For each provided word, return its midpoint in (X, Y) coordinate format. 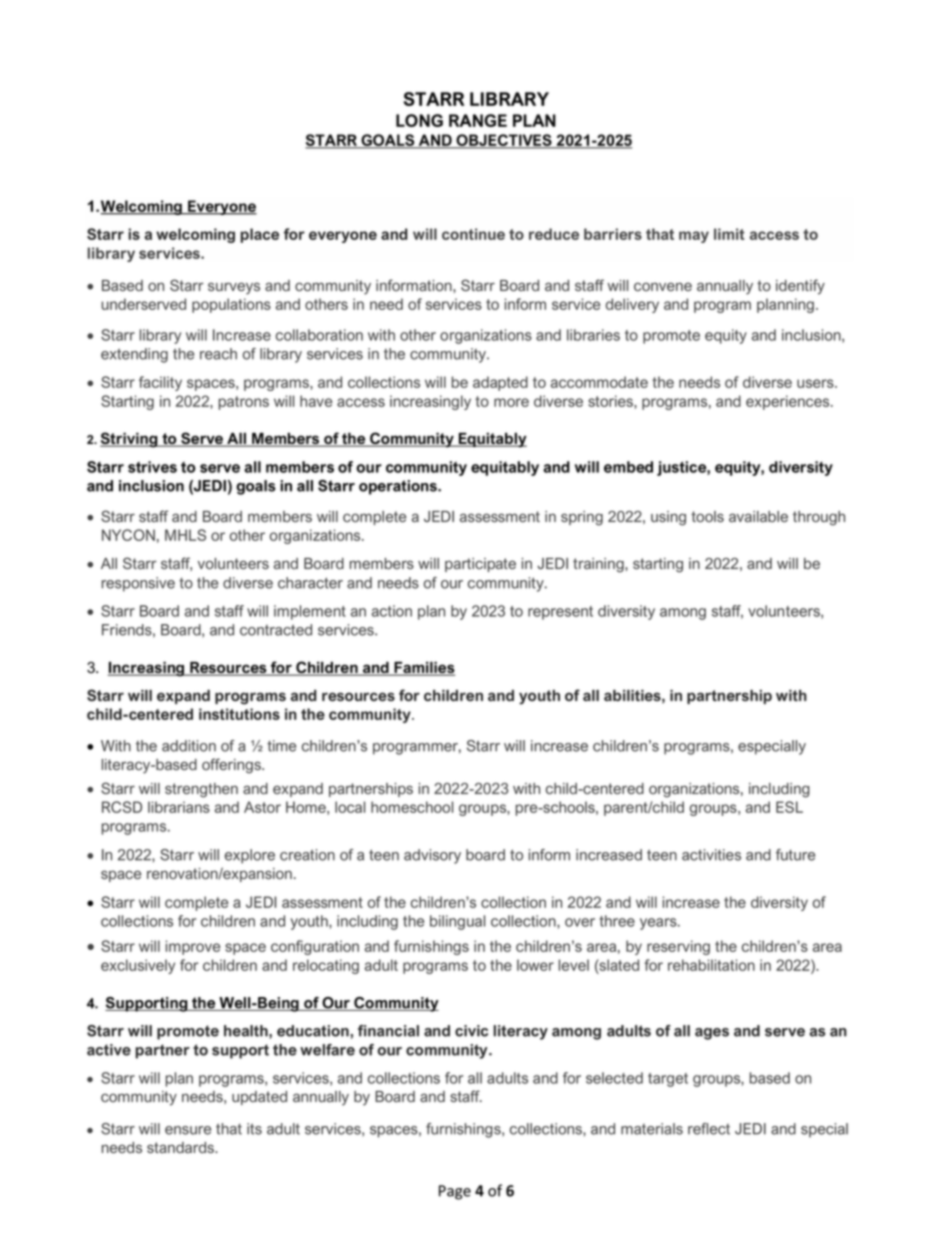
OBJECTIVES (504, 141)
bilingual (457, 922)
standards (182, 1147)
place (260, 235)
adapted (500, 383)
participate (480, 565)
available (758, 516)
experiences (789, 402)
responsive (138, 584)
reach (218, 354)
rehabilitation (711, 965)
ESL (789, 807)
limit (729, 234)
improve (193, 947)
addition (189, 746)
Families (423, 669)
